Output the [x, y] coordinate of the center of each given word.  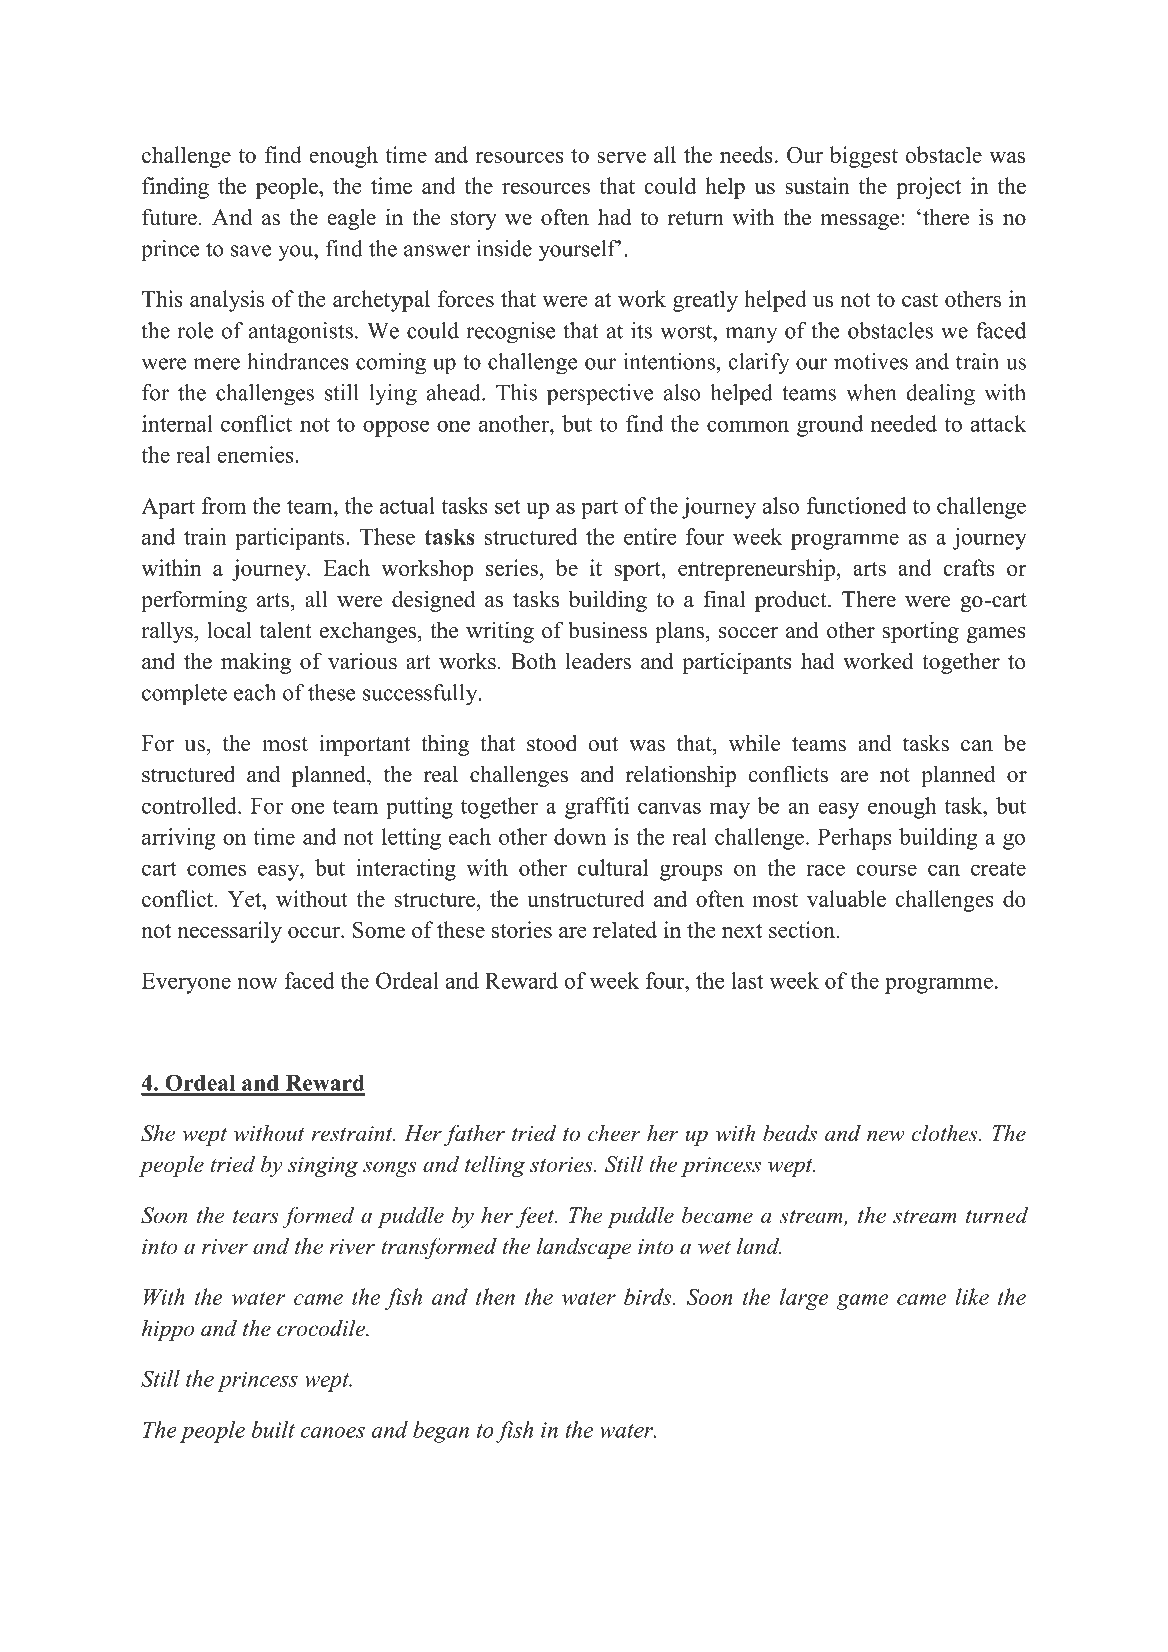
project [928, 188]
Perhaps [855, 839]
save [251, 251]
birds [649, 1296]
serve [621, 157]
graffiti [597, 808]
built [273, 1429]
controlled [190, 805]
